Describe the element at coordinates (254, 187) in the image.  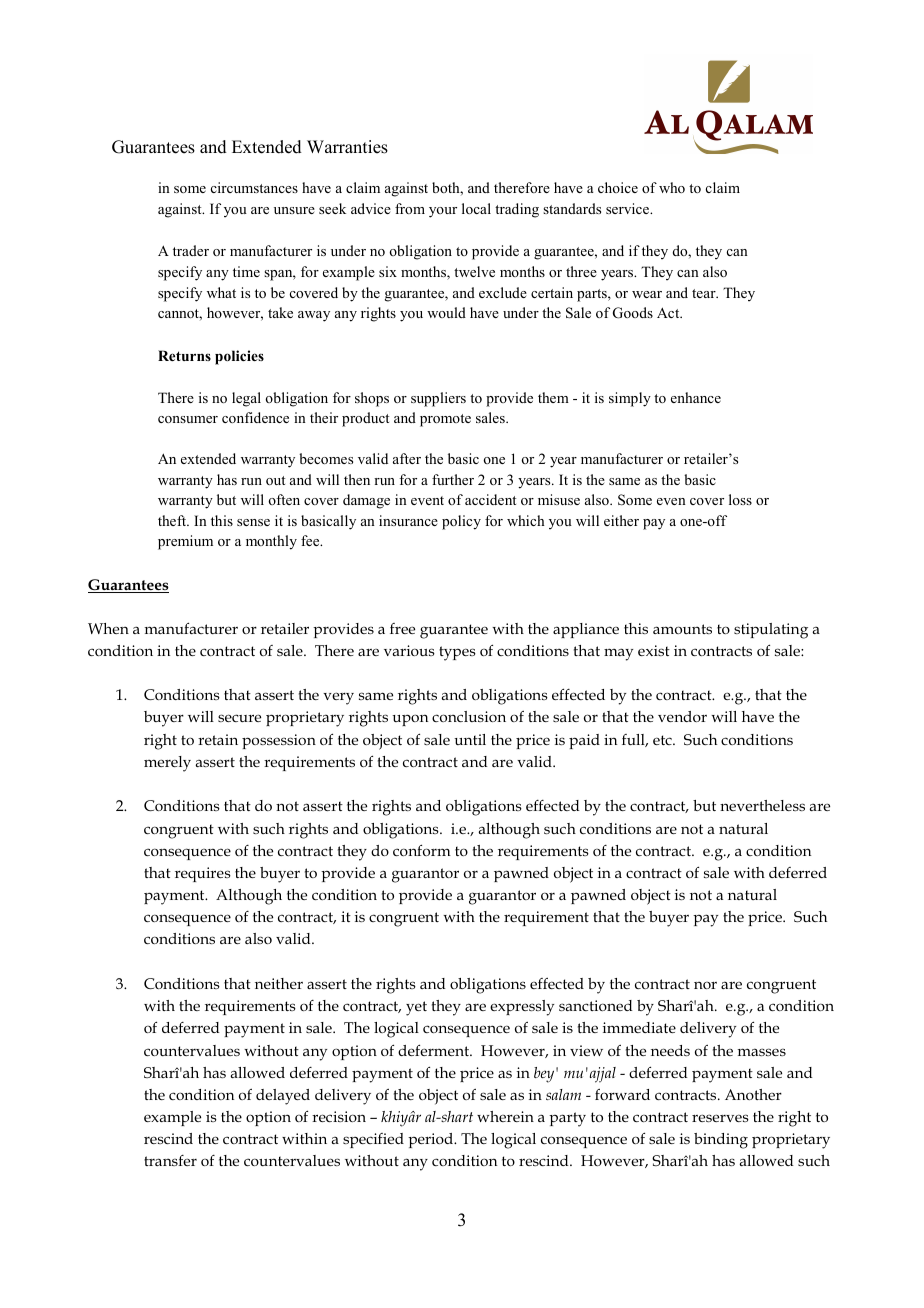
I see `circumstances` at that location.
